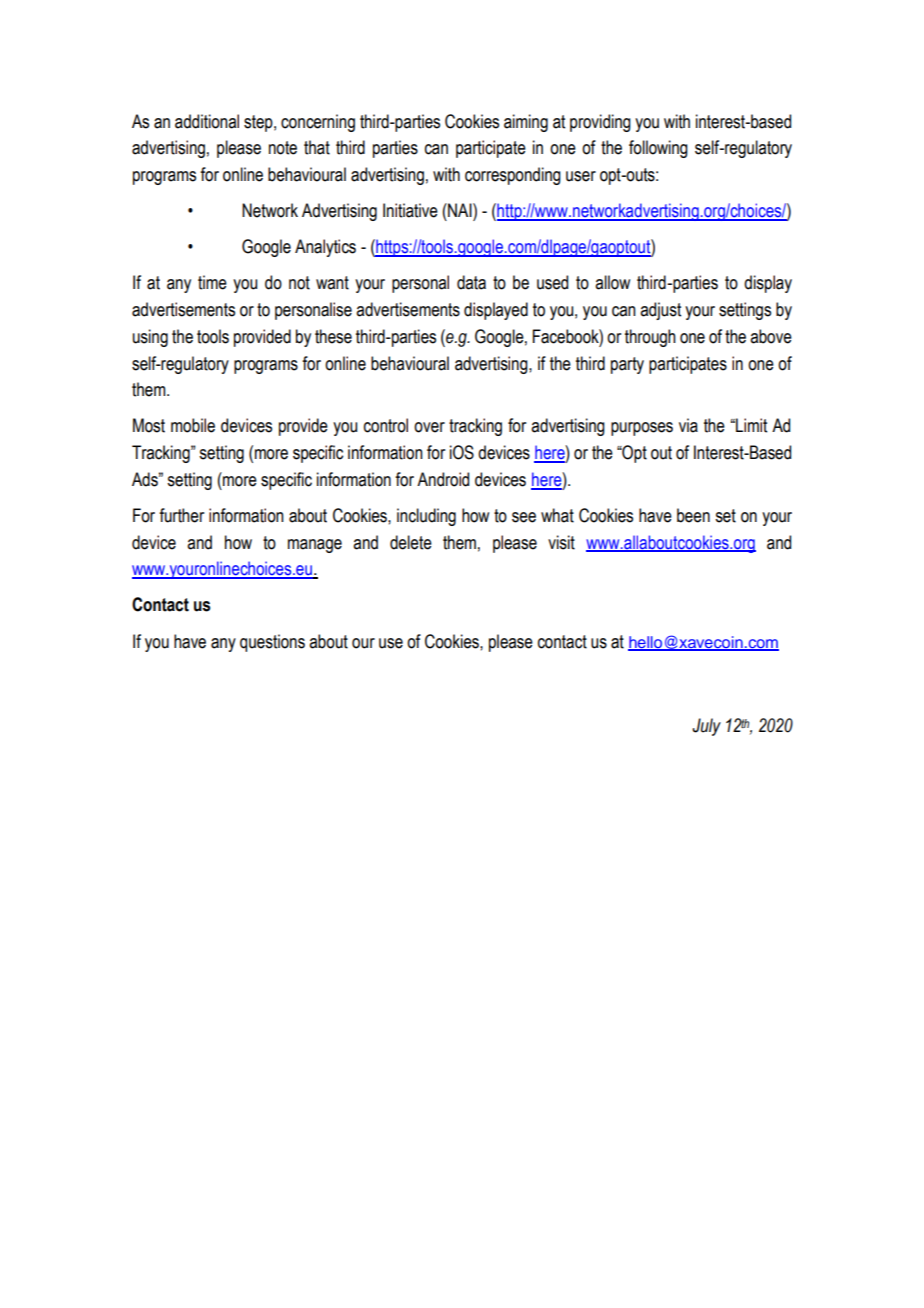 This document has width=924, height=1308. What do you see at coordinates (526, 123) in the document?
I see `aiming` at bounding box center [526, 123].
